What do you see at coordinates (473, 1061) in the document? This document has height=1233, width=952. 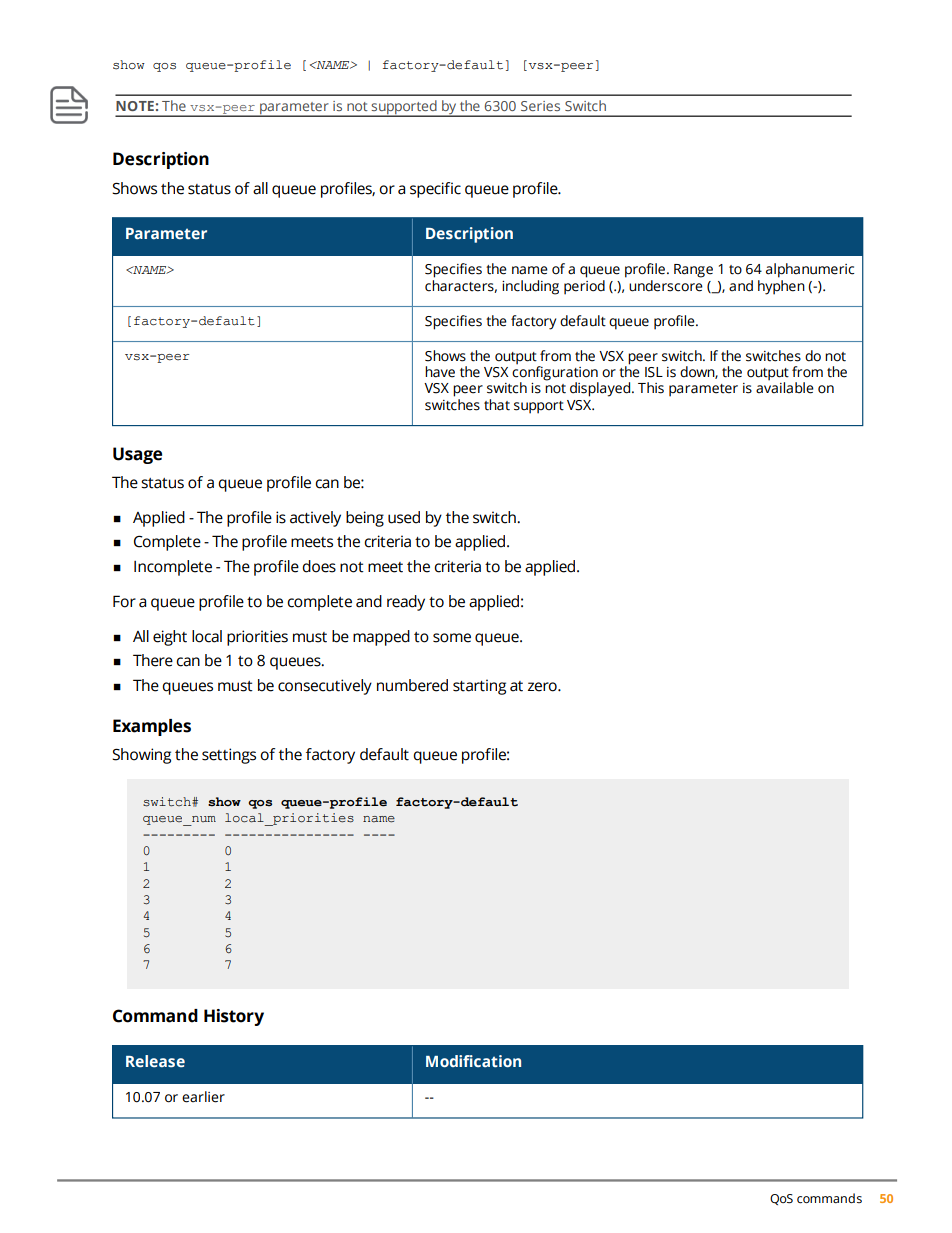 I see `Modification` at bounding box center [473, 1061].
